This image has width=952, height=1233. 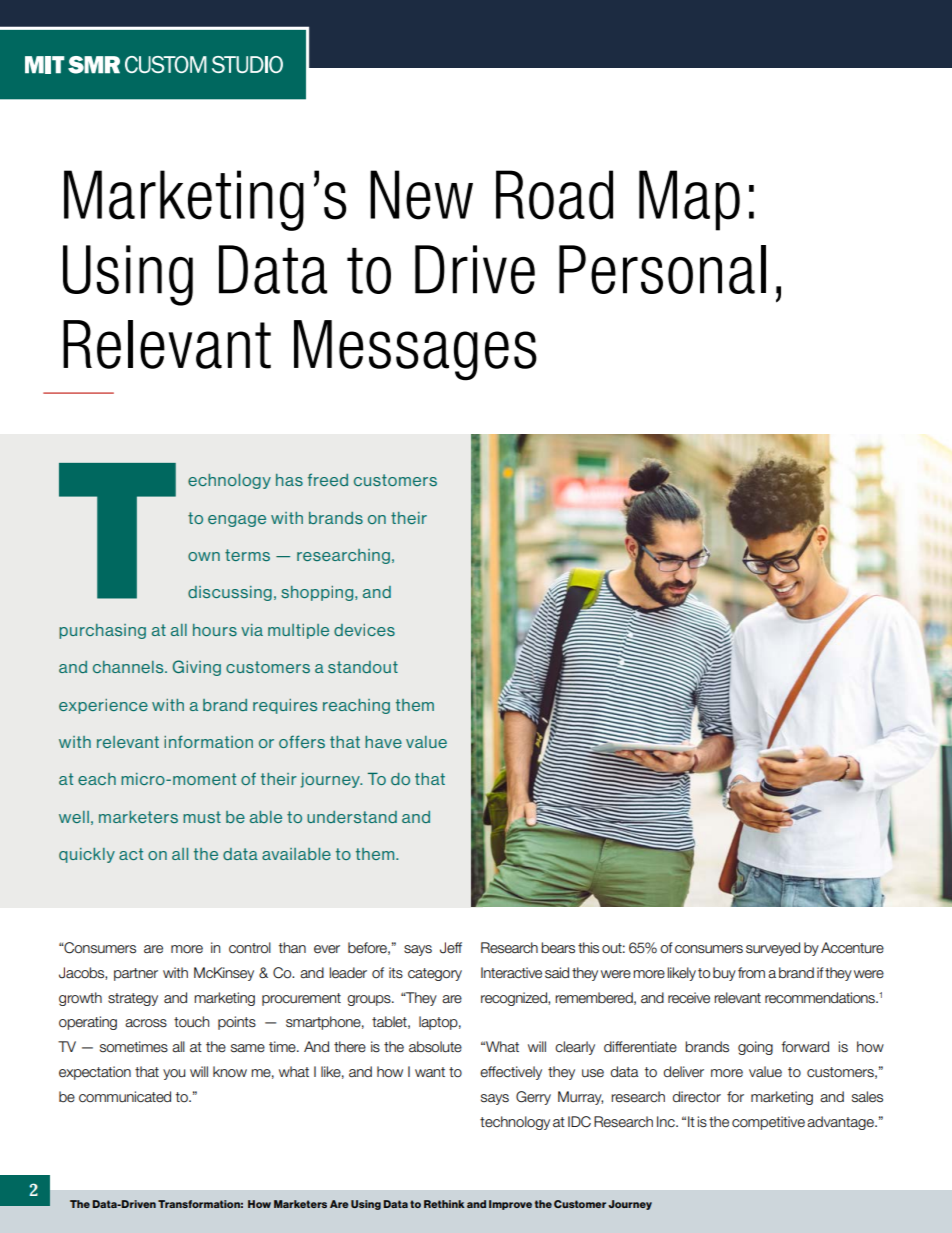 I want to click on surveyed, so click(x=773, y=949).
